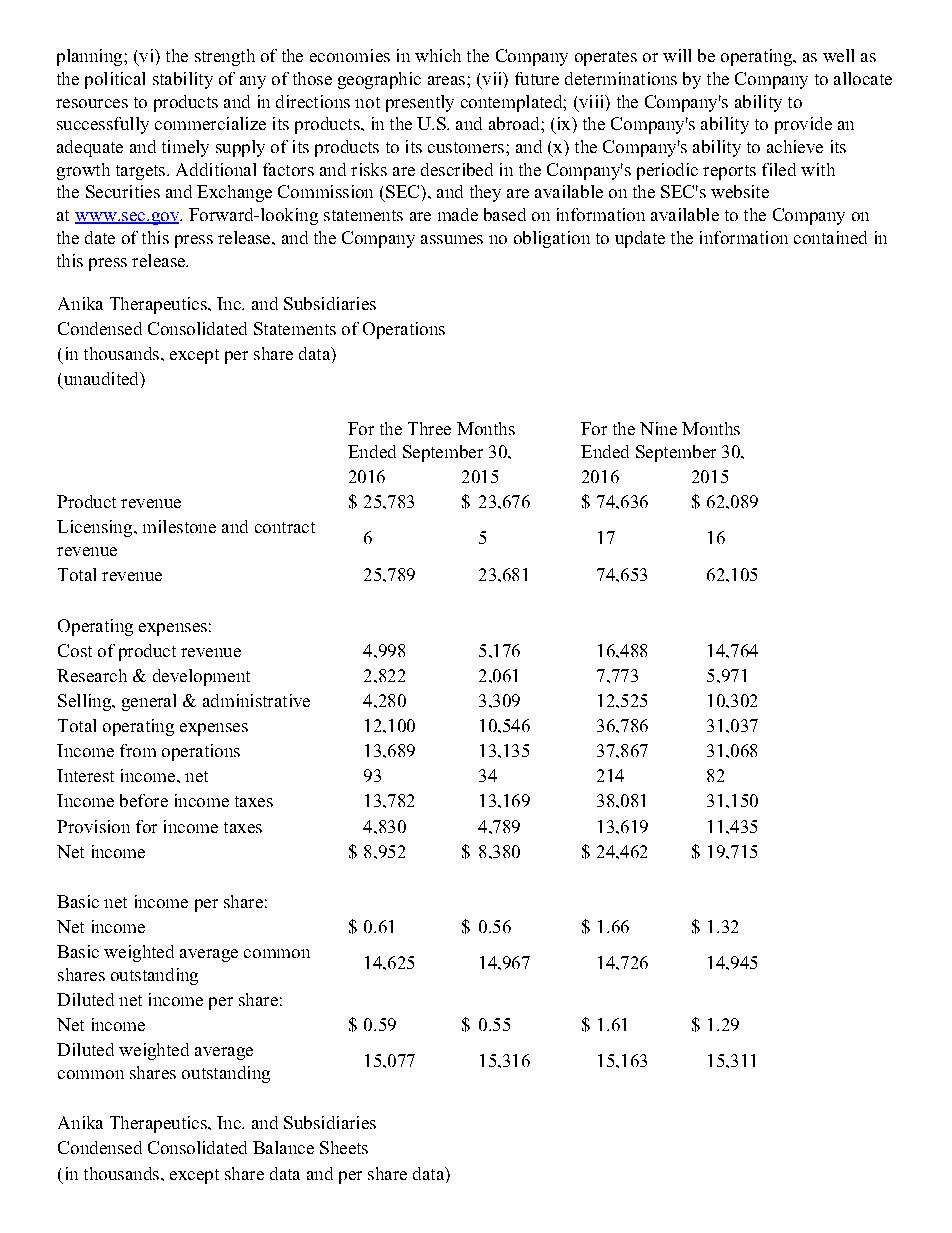 The width and height of the page is (952, 1233). Describe the element at coordinates (285, 527) in the page. I see `contract` at that location.
